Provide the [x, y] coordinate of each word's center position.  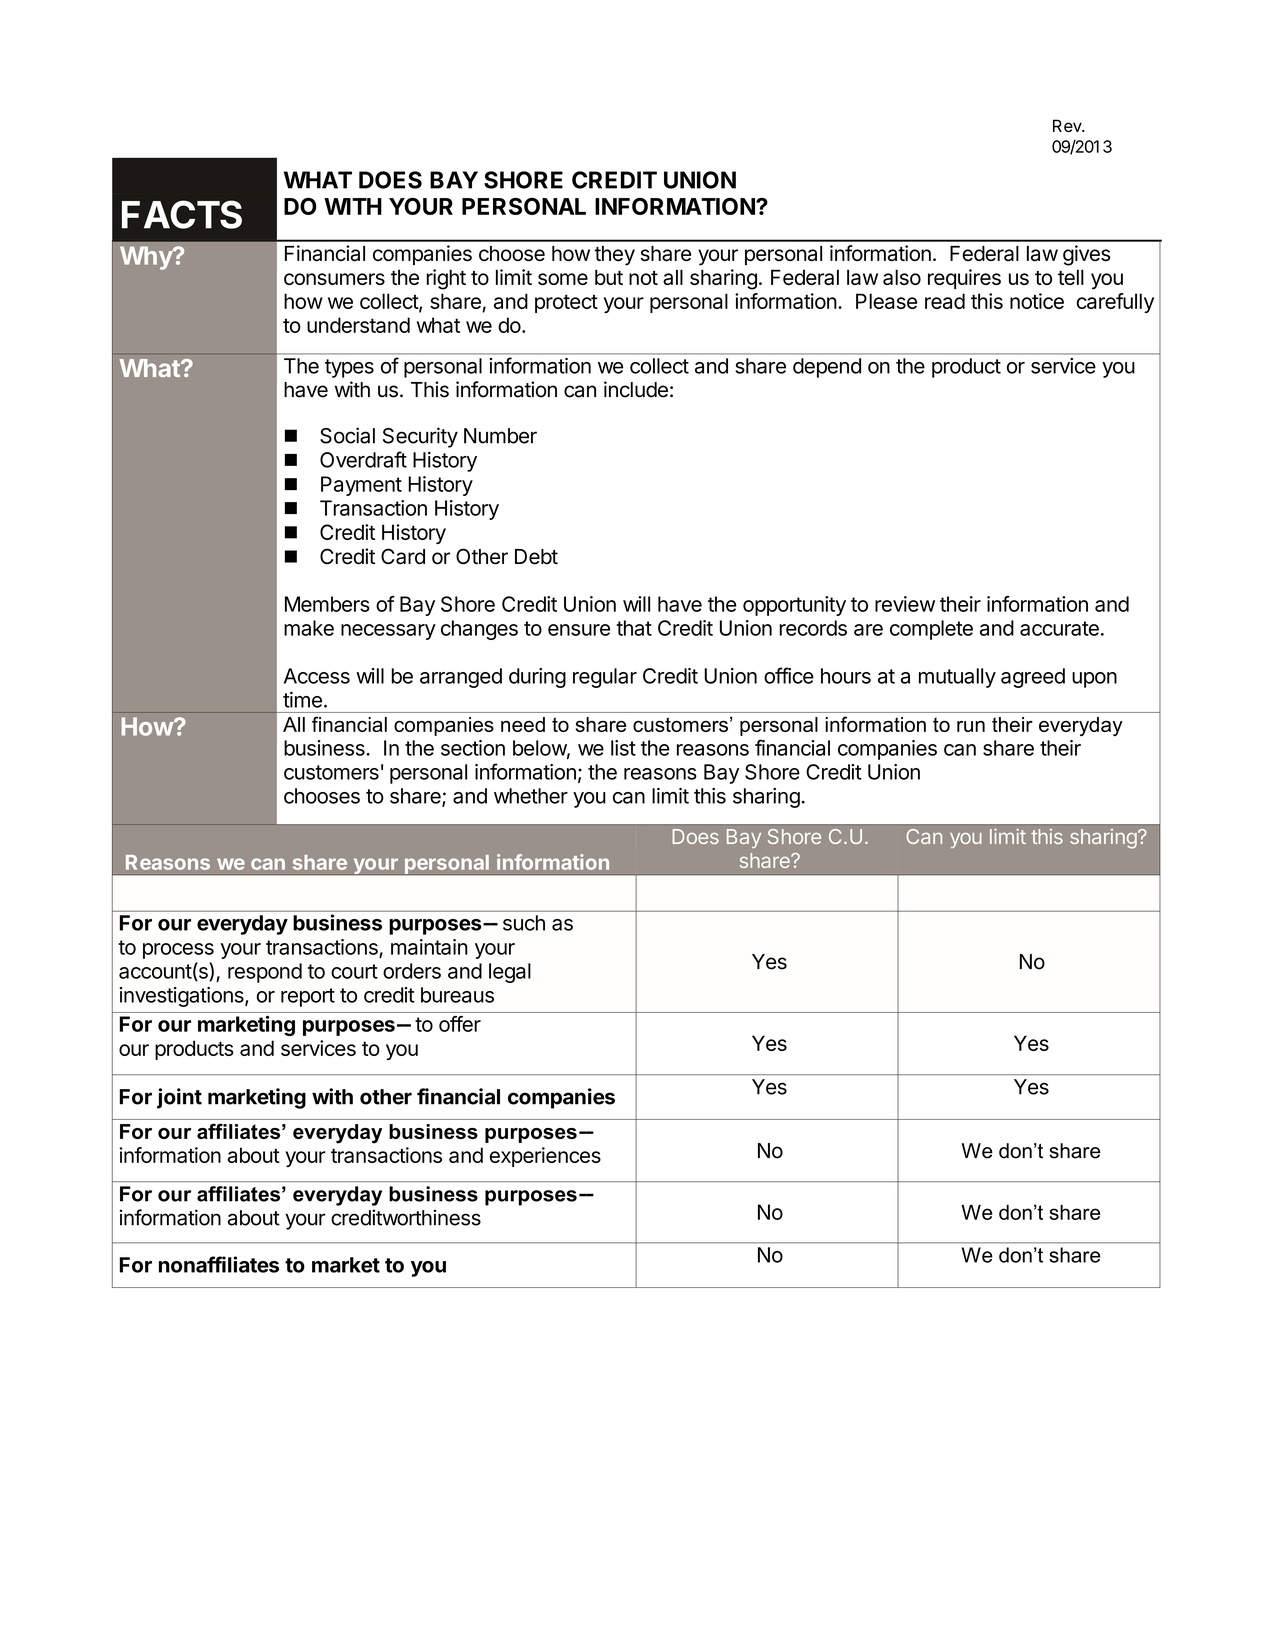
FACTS [182, 214]
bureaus [457, 995]
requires [964, 279]
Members [327, 604]
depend [827, 368]
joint [179, 1098]
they [614, 256]
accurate [1059, 628]
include [636, 389]
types [349, 368]
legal [510, 973]
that [634, 628]
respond [265, 973]
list [623, 748]
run [971, 726]
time [302, 700]
